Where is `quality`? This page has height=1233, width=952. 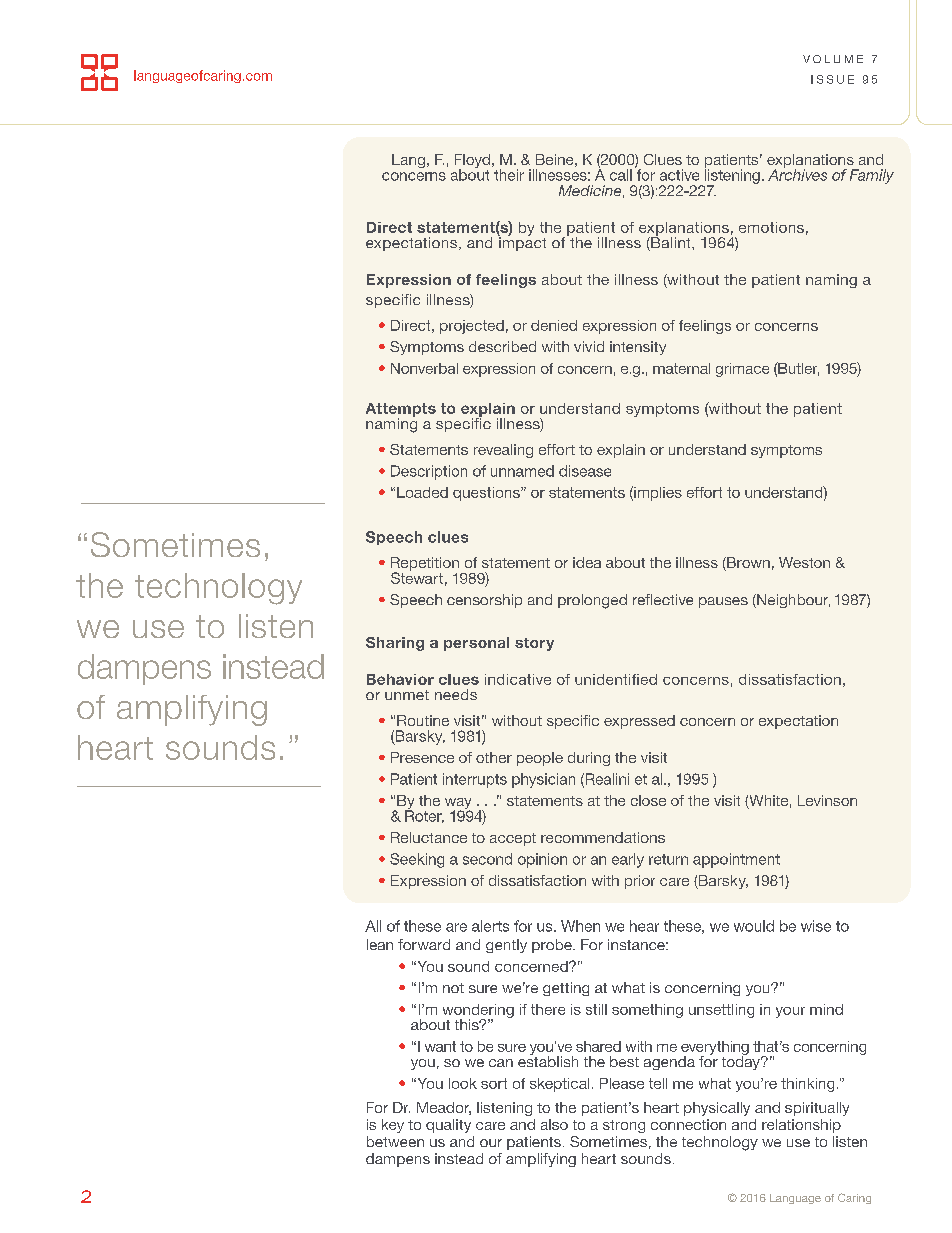 quality is located at coordinates (448, 1126).
